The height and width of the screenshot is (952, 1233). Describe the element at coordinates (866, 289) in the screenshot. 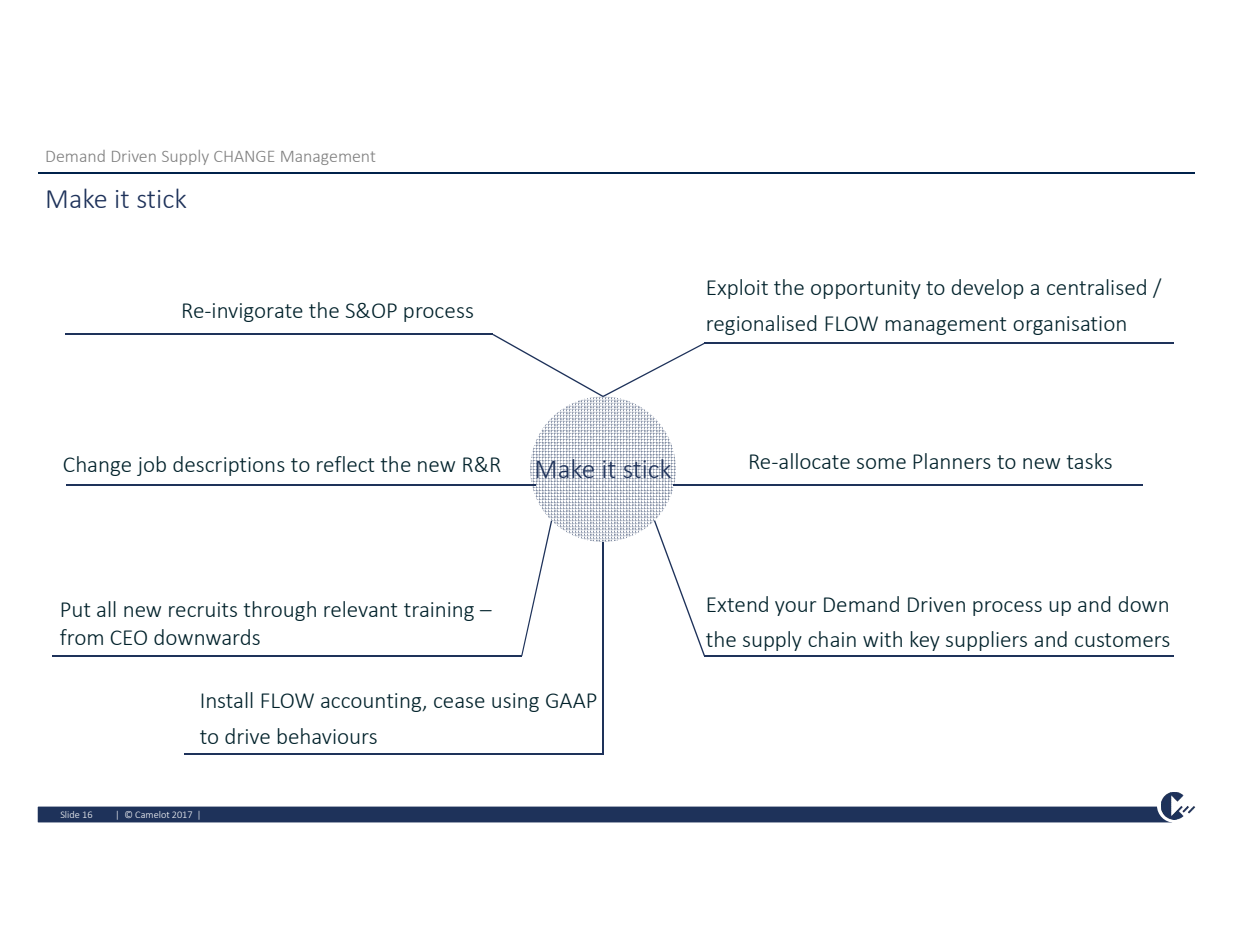

I see `opportunity` at that location.
